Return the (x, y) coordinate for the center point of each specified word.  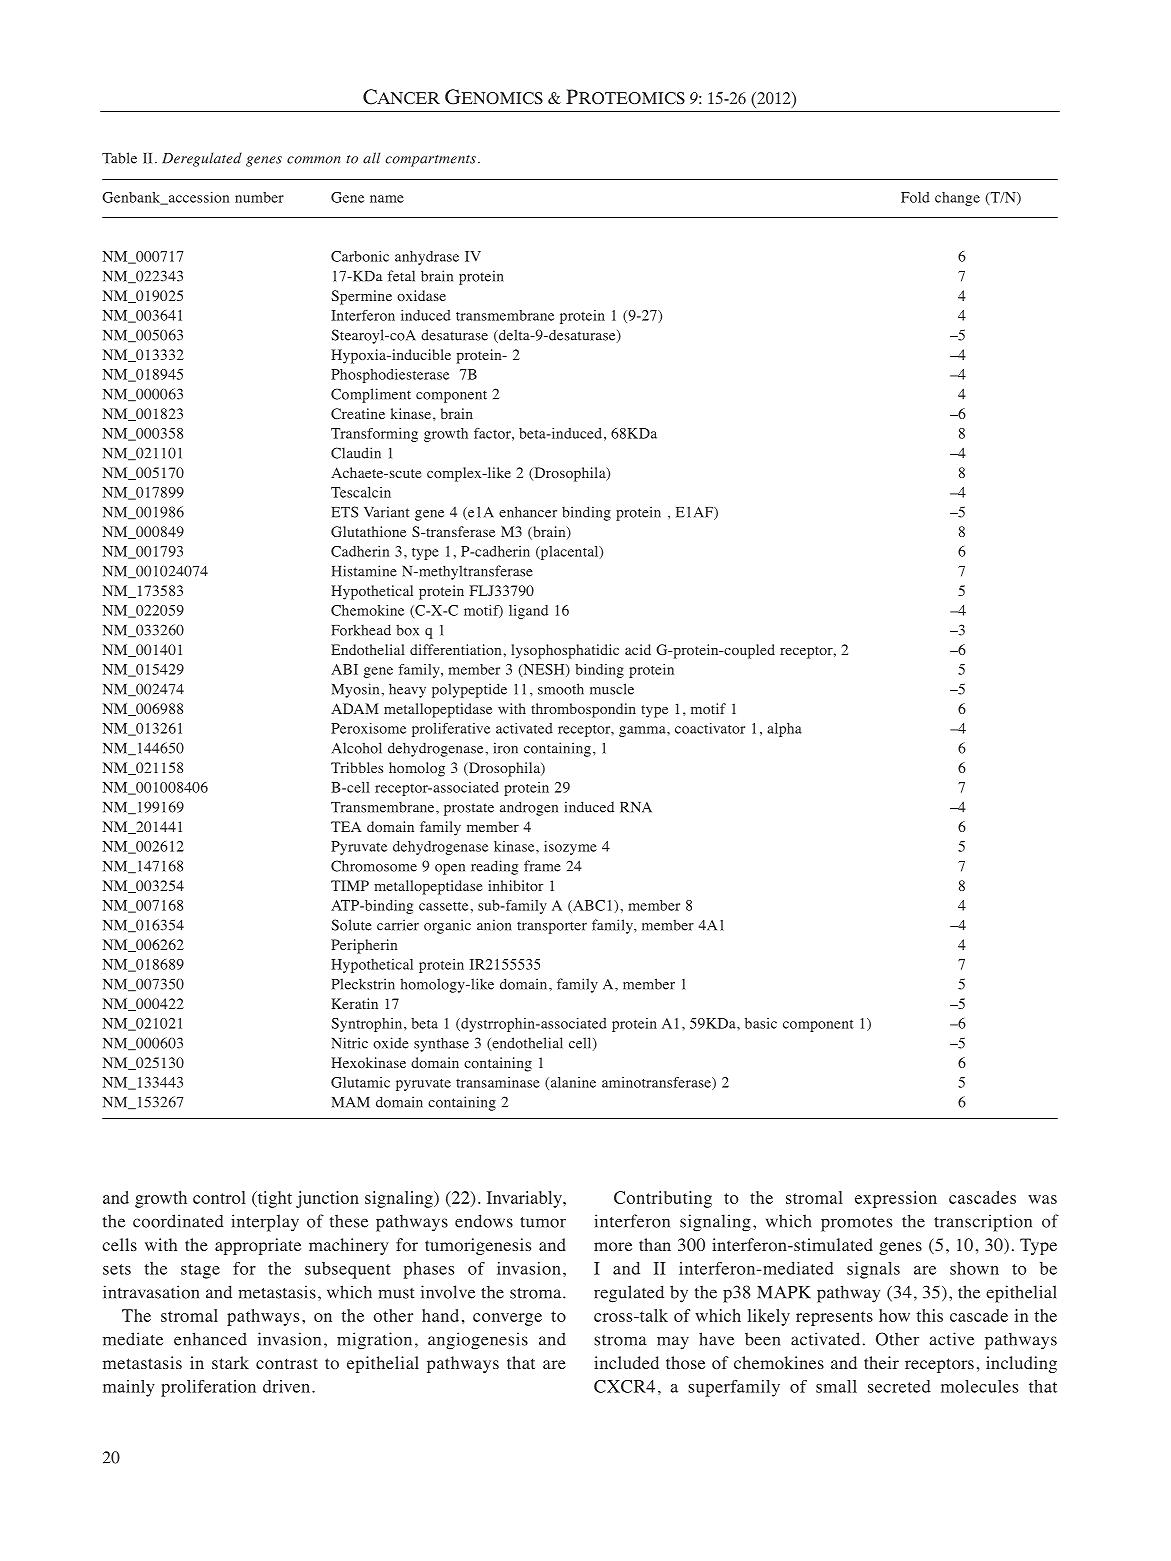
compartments (431, 161)
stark (230, 1362)
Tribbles (357, 767)
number (259, 197)
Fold (915, 197)
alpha (784, 730)
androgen (529, 808)
